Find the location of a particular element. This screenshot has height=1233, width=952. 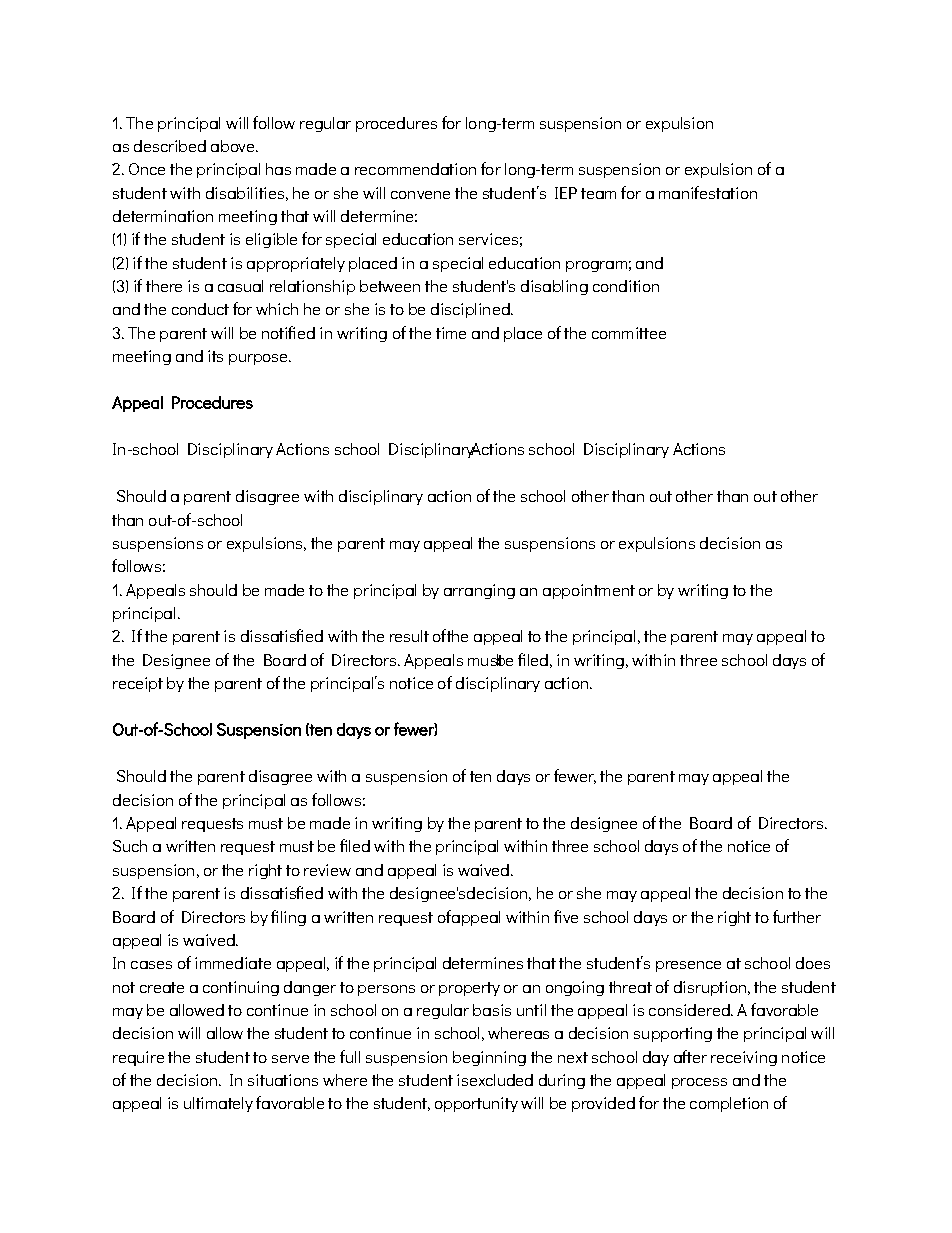

Such is located at coordinates (130, 846).
